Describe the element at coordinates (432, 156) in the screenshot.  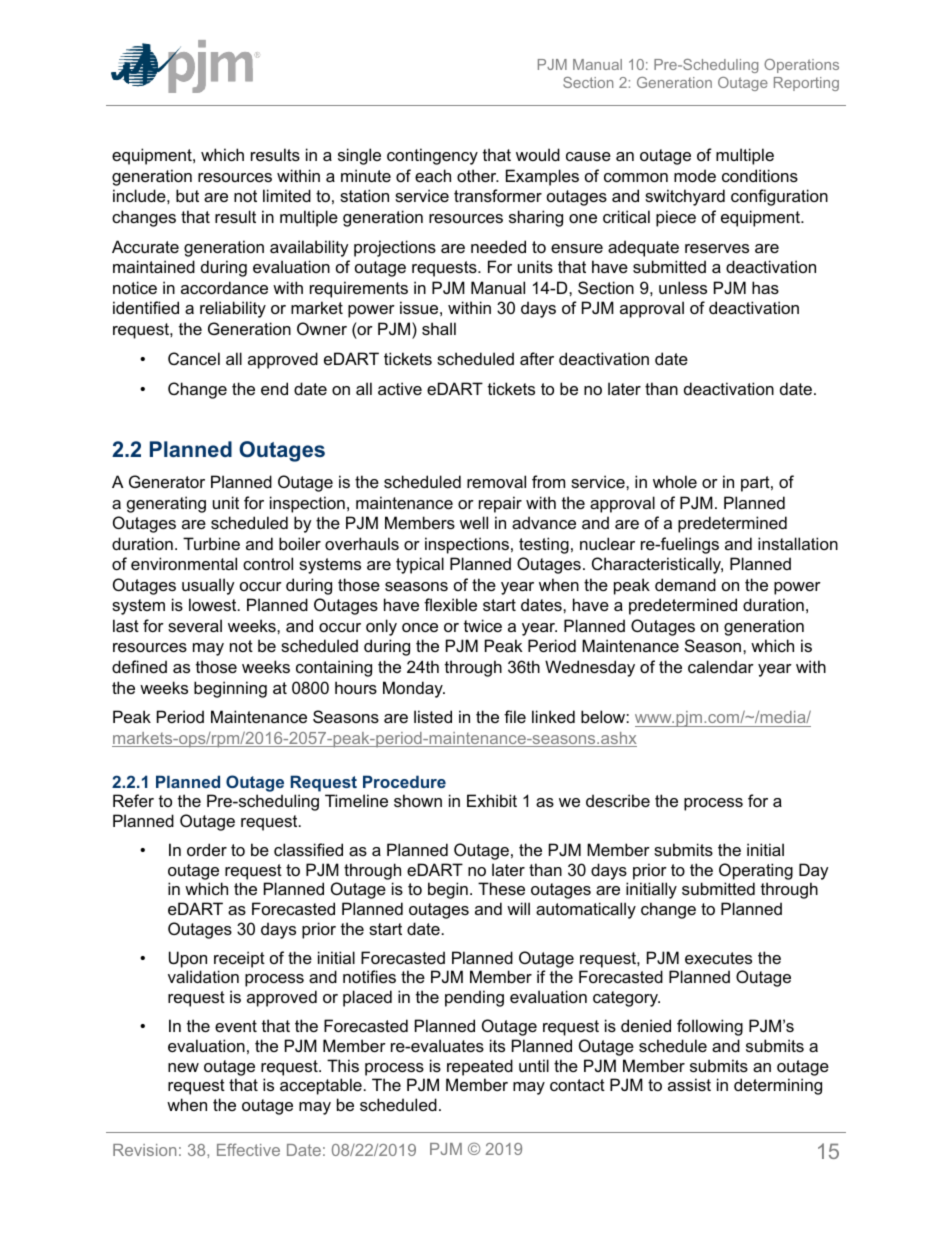
I see `contingency` at that location.
